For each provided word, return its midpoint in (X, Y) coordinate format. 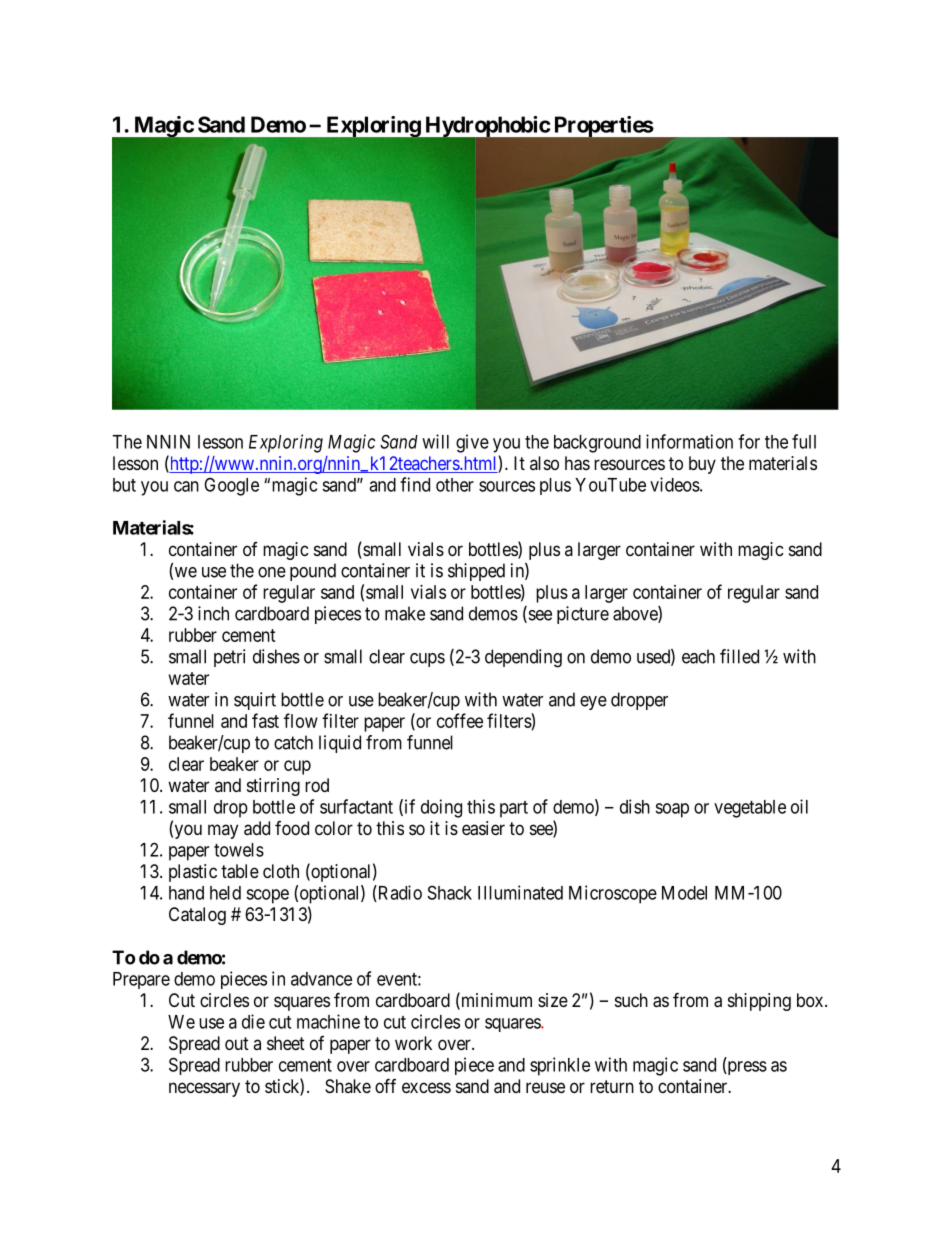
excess (426, 1087)
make (405, 613)
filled (739, 656)
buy (702, 465)
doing (441, 808)
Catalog (197, 916)
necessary (204, 1089)
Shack (450, 892)
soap (672, 810)
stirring (273, 787)
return (612, 1086)
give (472, 443)
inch (213, 613)
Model (684, 893)
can (186, 486)
